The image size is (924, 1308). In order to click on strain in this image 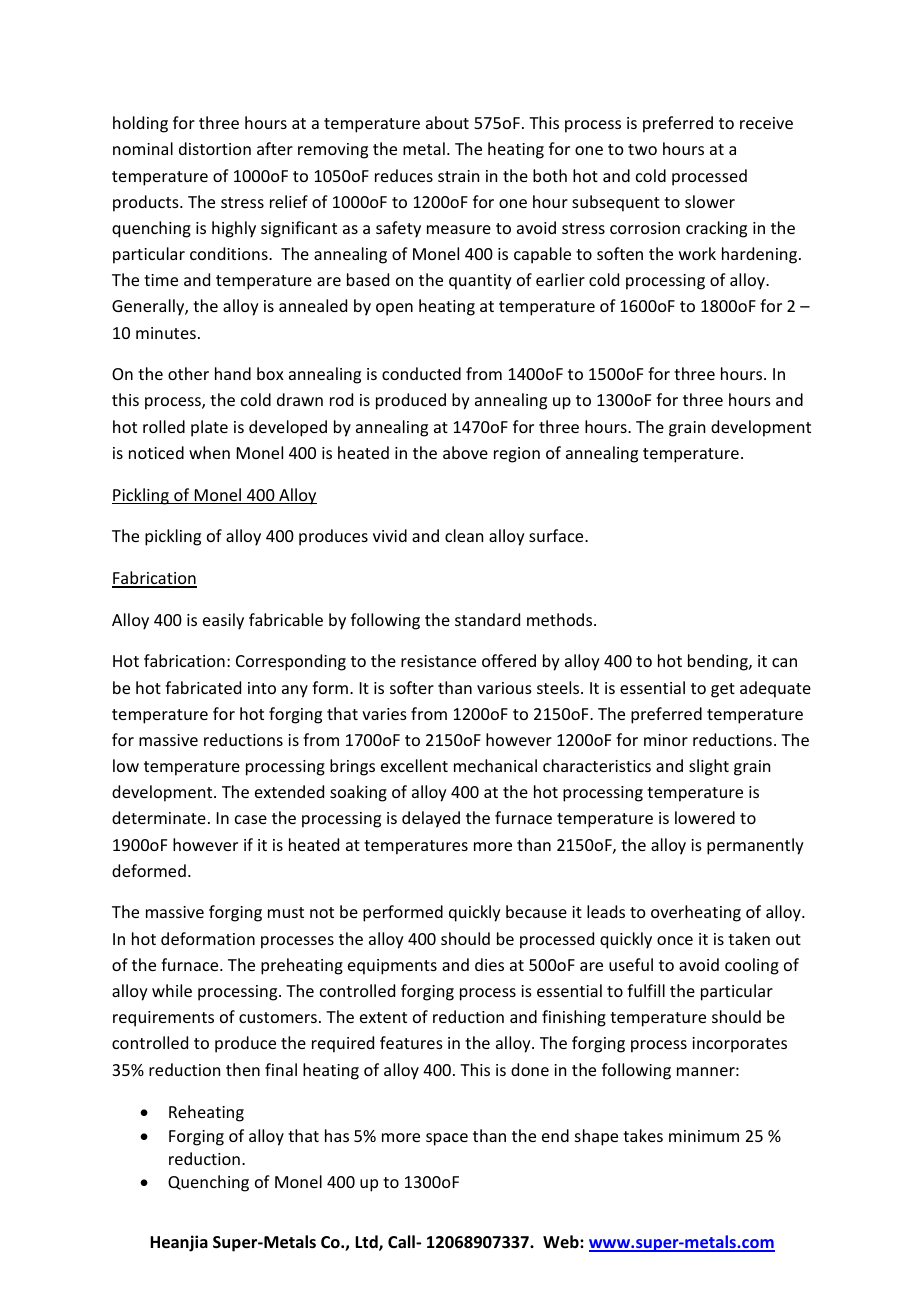, I will do `click(458, 176)`.
